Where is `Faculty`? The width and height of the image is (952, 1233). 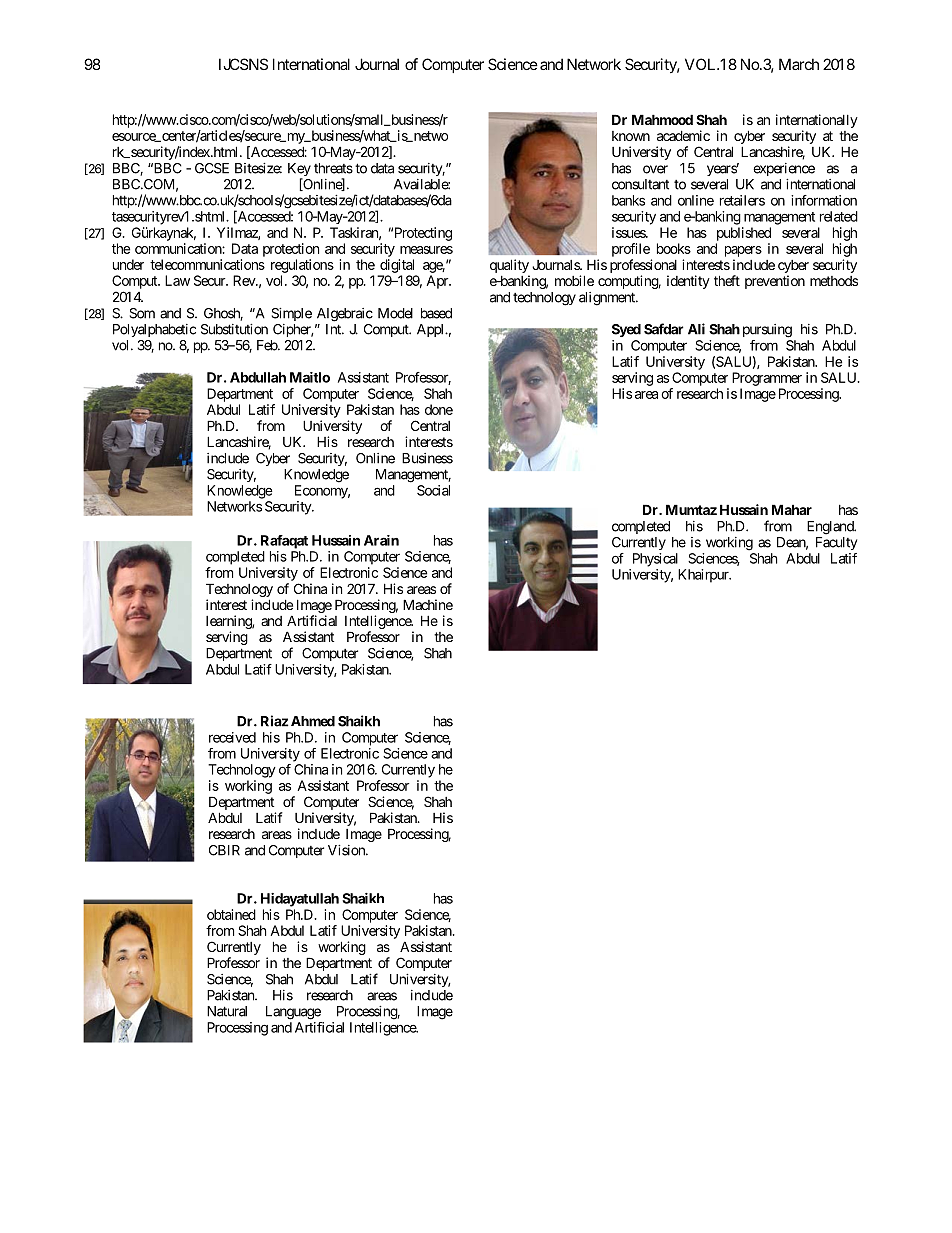
Faculty is located at coordinates (836, 543).
